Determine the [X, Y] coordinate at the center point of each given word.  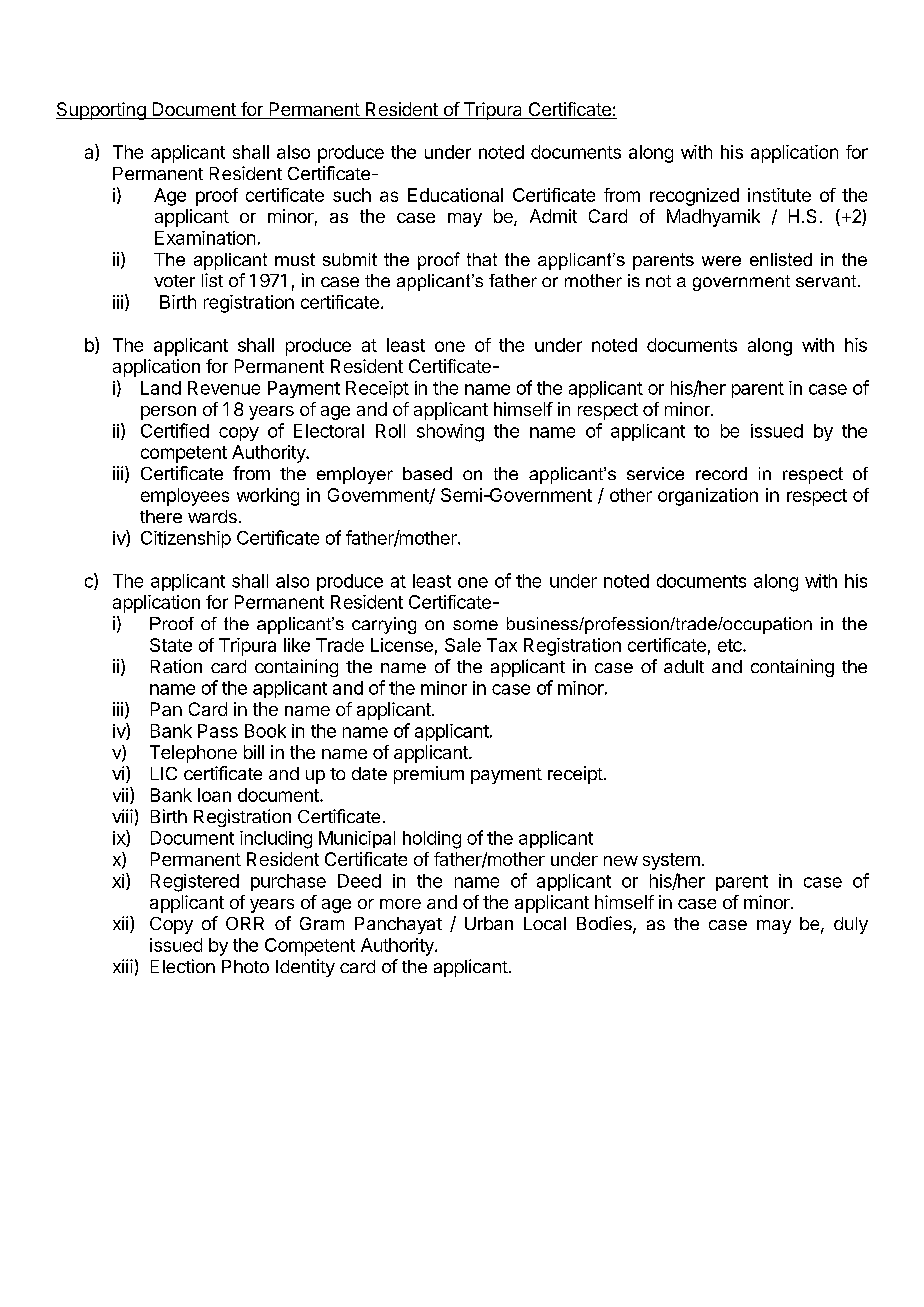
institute [779, 195]
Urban [489, 923]
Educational [455, 195]
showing [450, 433]
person [168, 413]
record [721, 473]
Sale [463, 645]
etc [731, 645]
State [171, 645]
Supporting [101, 111]
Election [183, 966]
